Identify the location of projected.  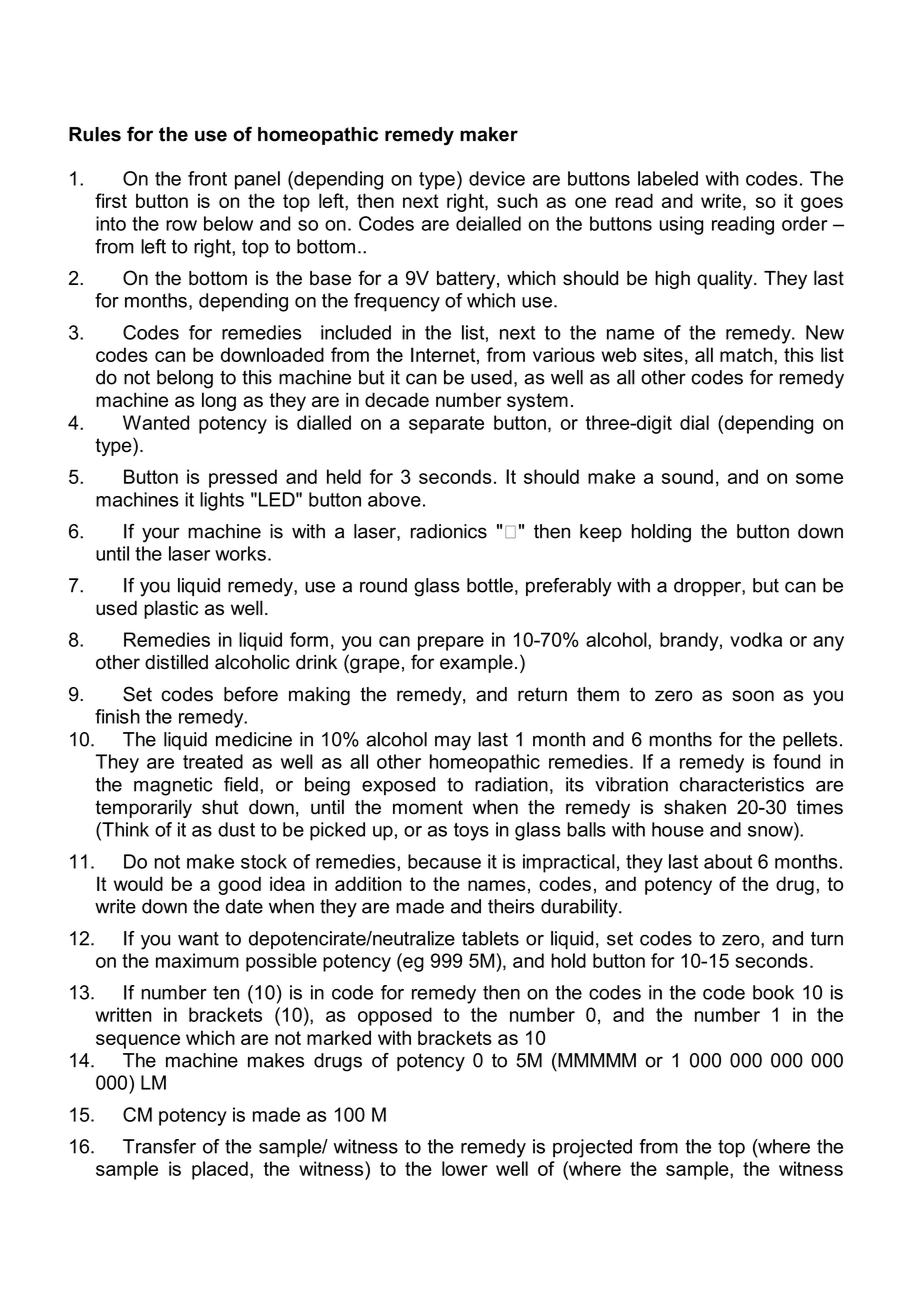
(592, 1148).
